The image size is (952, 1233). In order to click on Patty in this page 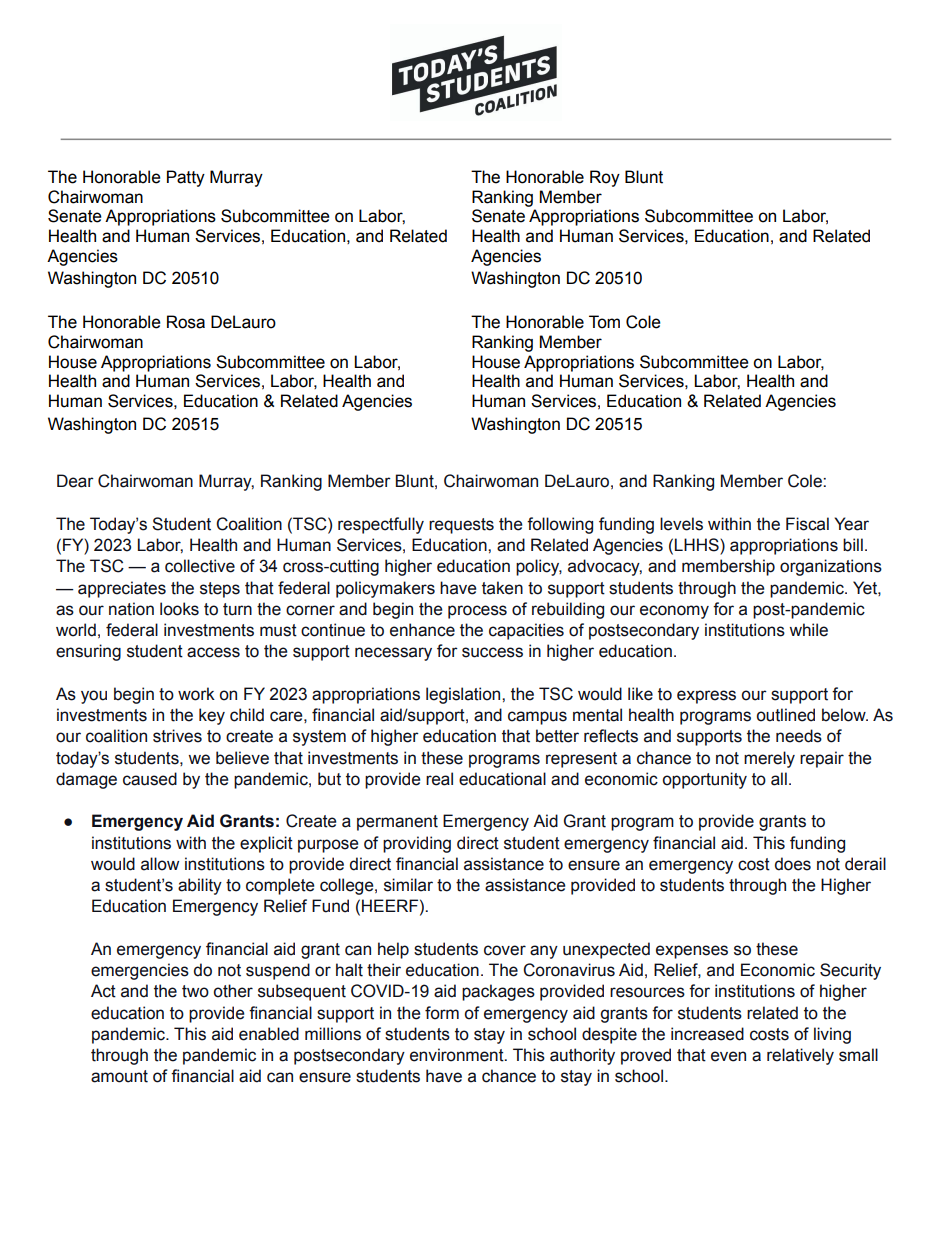, I will do `click(186, 178)`.
